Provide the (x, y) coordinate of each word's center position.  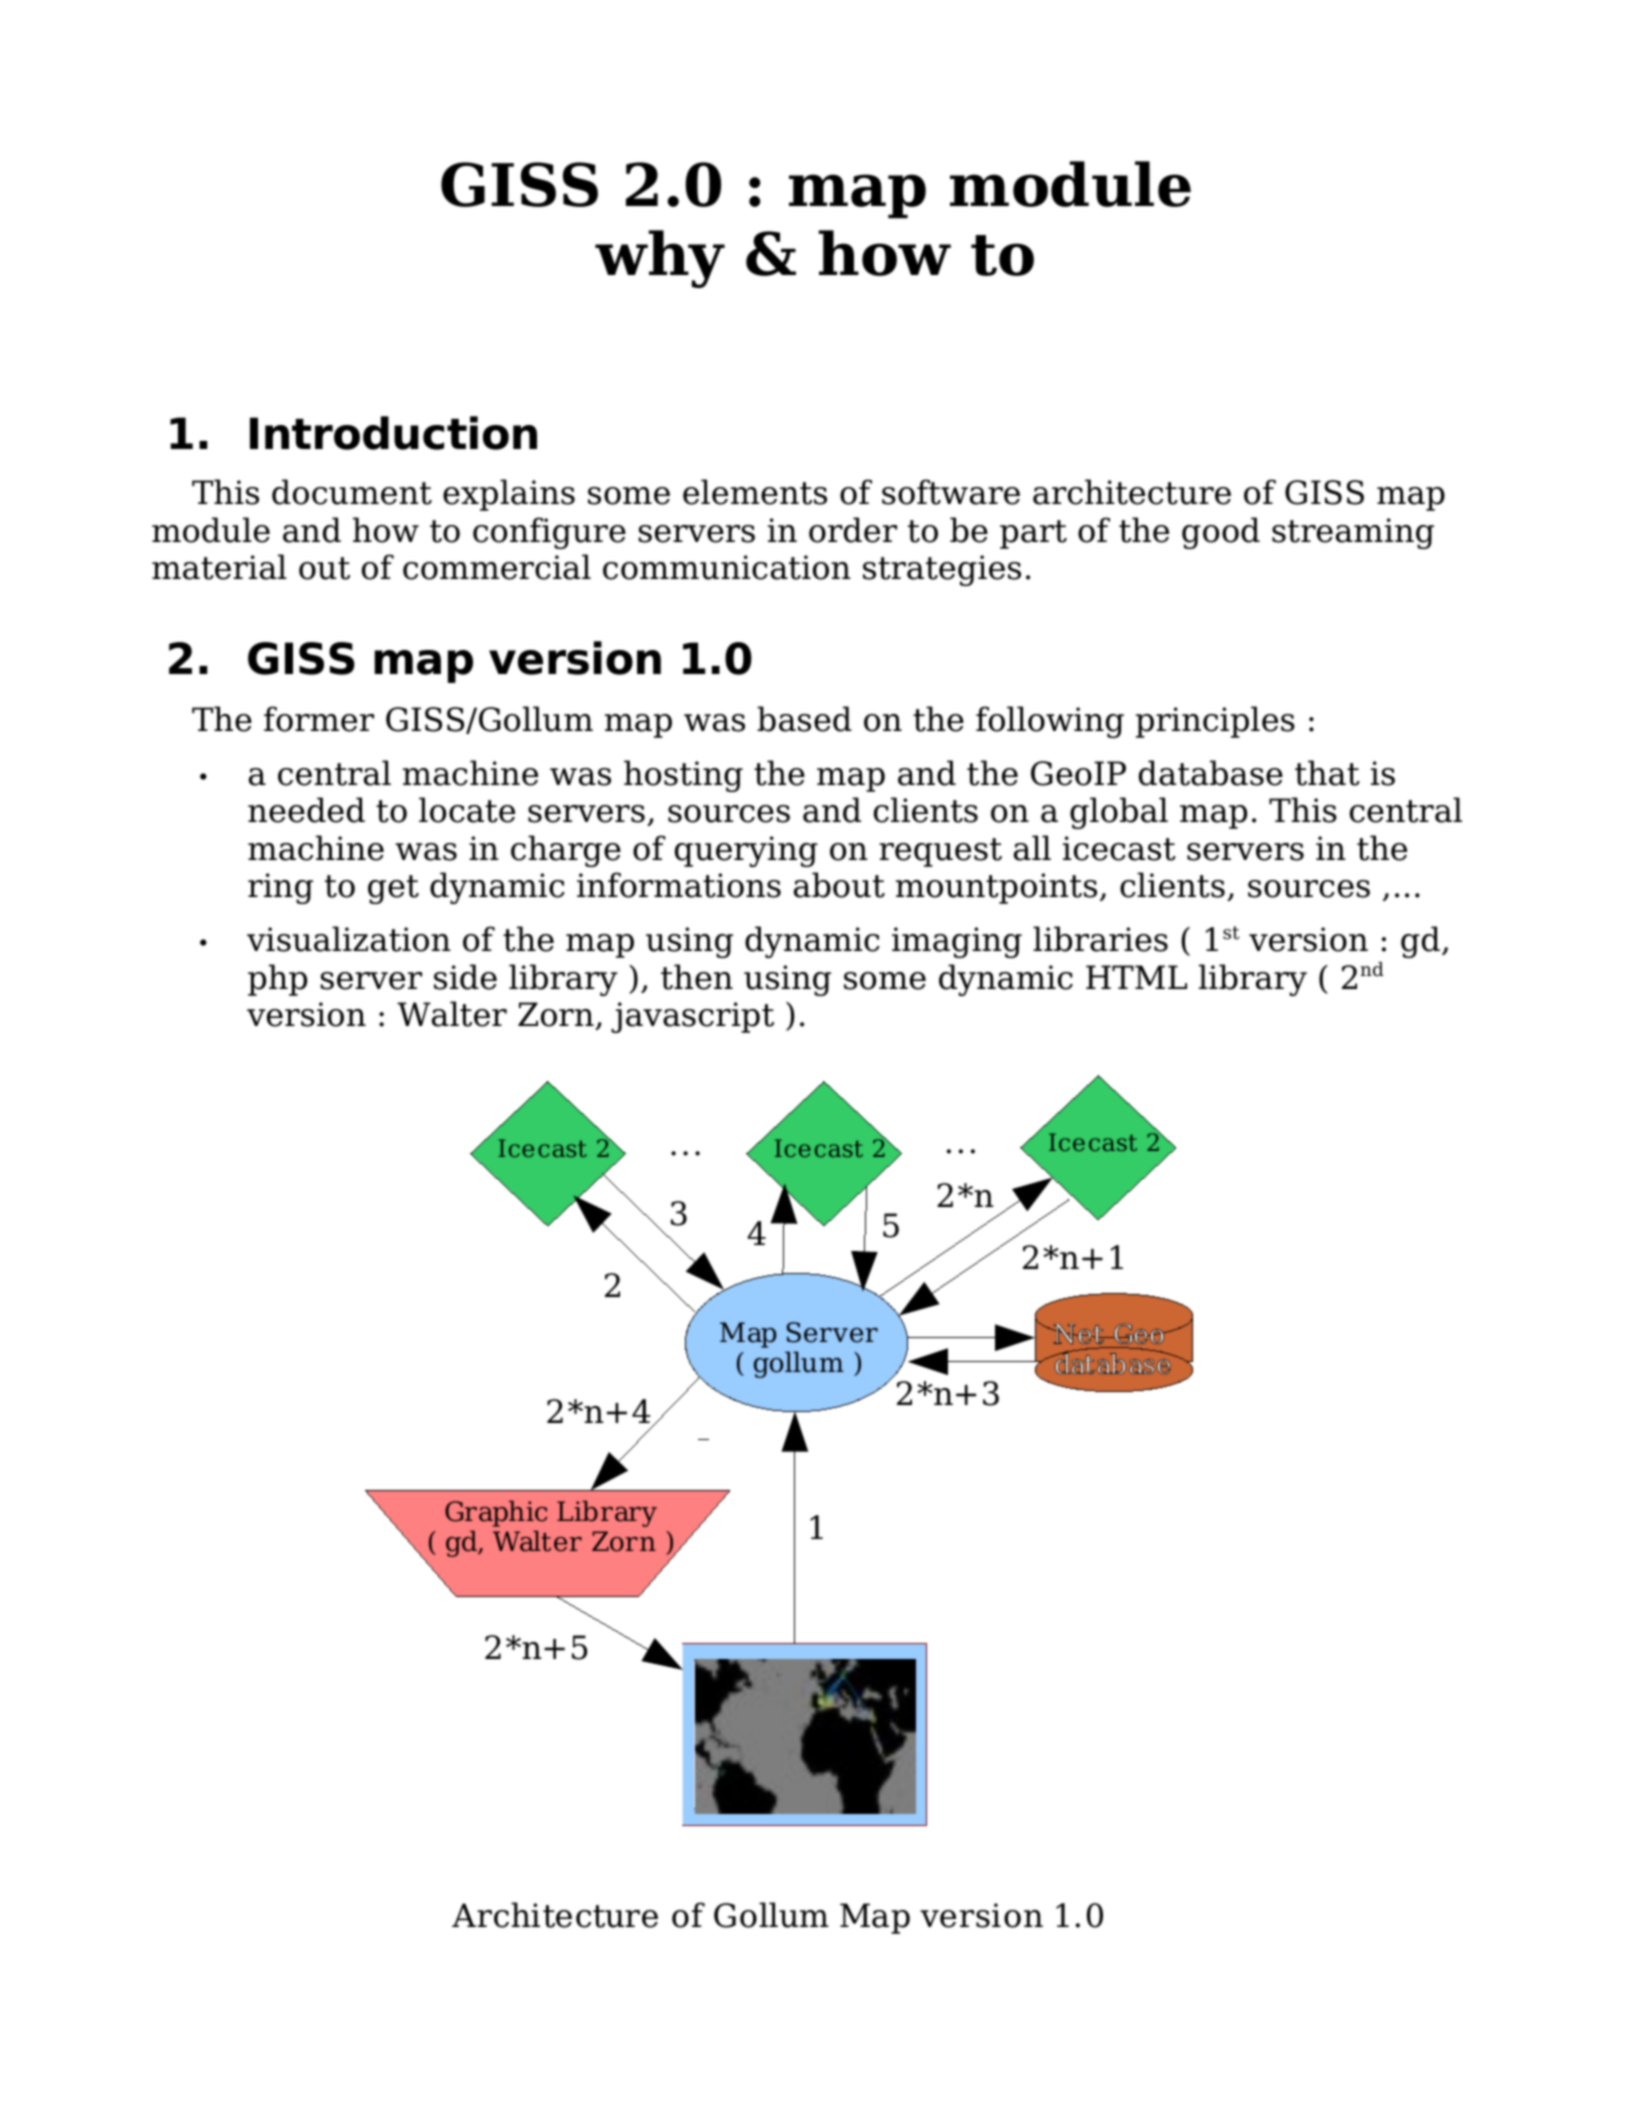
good (1221, 533)
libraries (1100, 939)
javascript (692, 1017)
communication (727, 567)
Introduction (393, 433)
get (393, 889)
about (839, 885)
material (219, 567)
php (277, 980)
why (660, 259)
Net (1079, 1334)
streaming (1353, 533)
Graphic (496, 1514)
